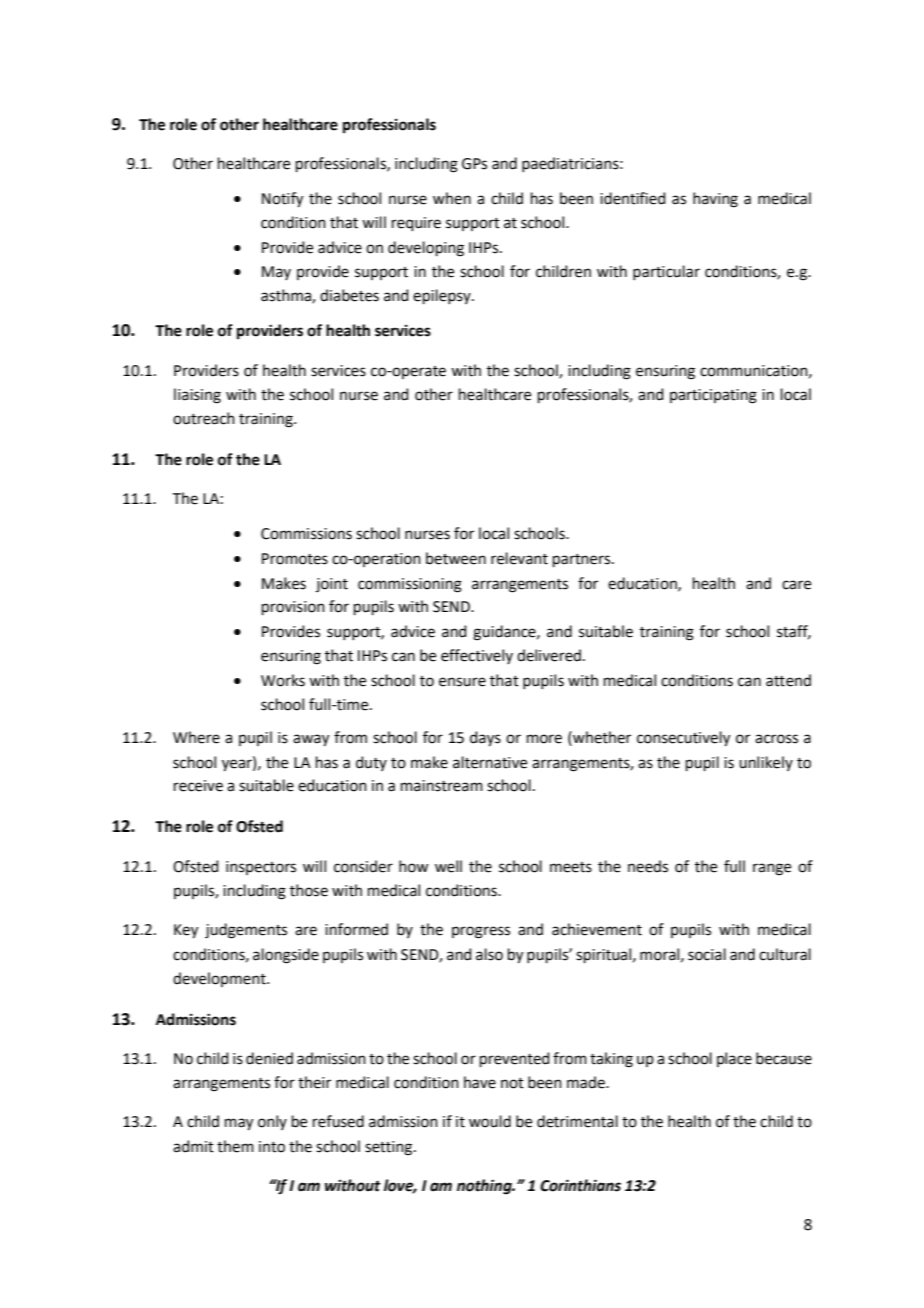  I want to click on partners, so click(583, 560).
